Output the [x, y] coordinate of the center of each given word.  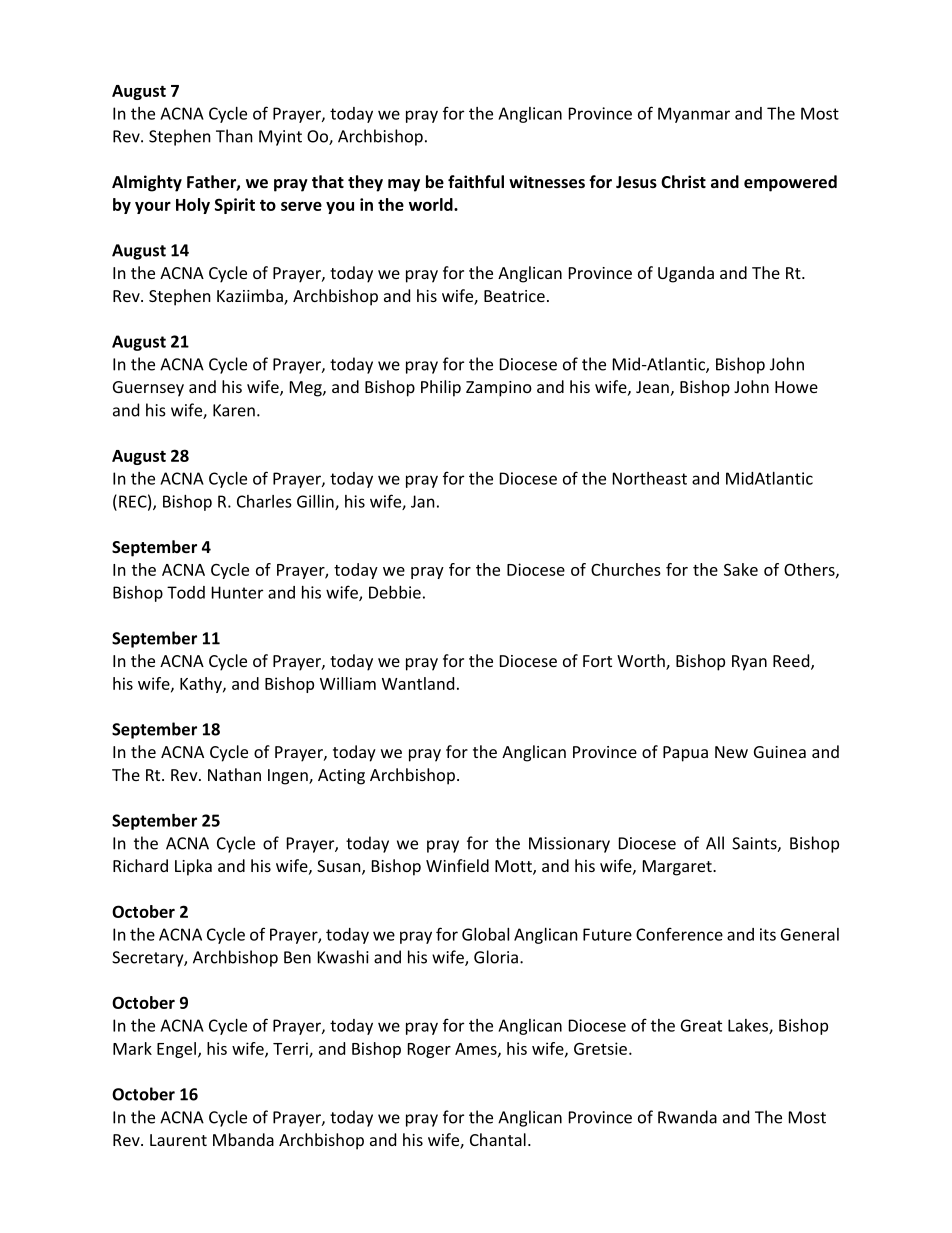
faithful [476, 181]
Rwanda [687, 1117]
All [715, 843]
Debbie [395, 592]
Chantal [498, 1139]
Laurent [178, 1140]
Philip [441, 388]
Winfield [457, 865]
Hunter [237, 592]
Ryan [749, 663]
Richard [140, 865]
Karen [234, 410]
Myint [280, 138]
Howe [796, 387]
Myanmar [694, 115]
